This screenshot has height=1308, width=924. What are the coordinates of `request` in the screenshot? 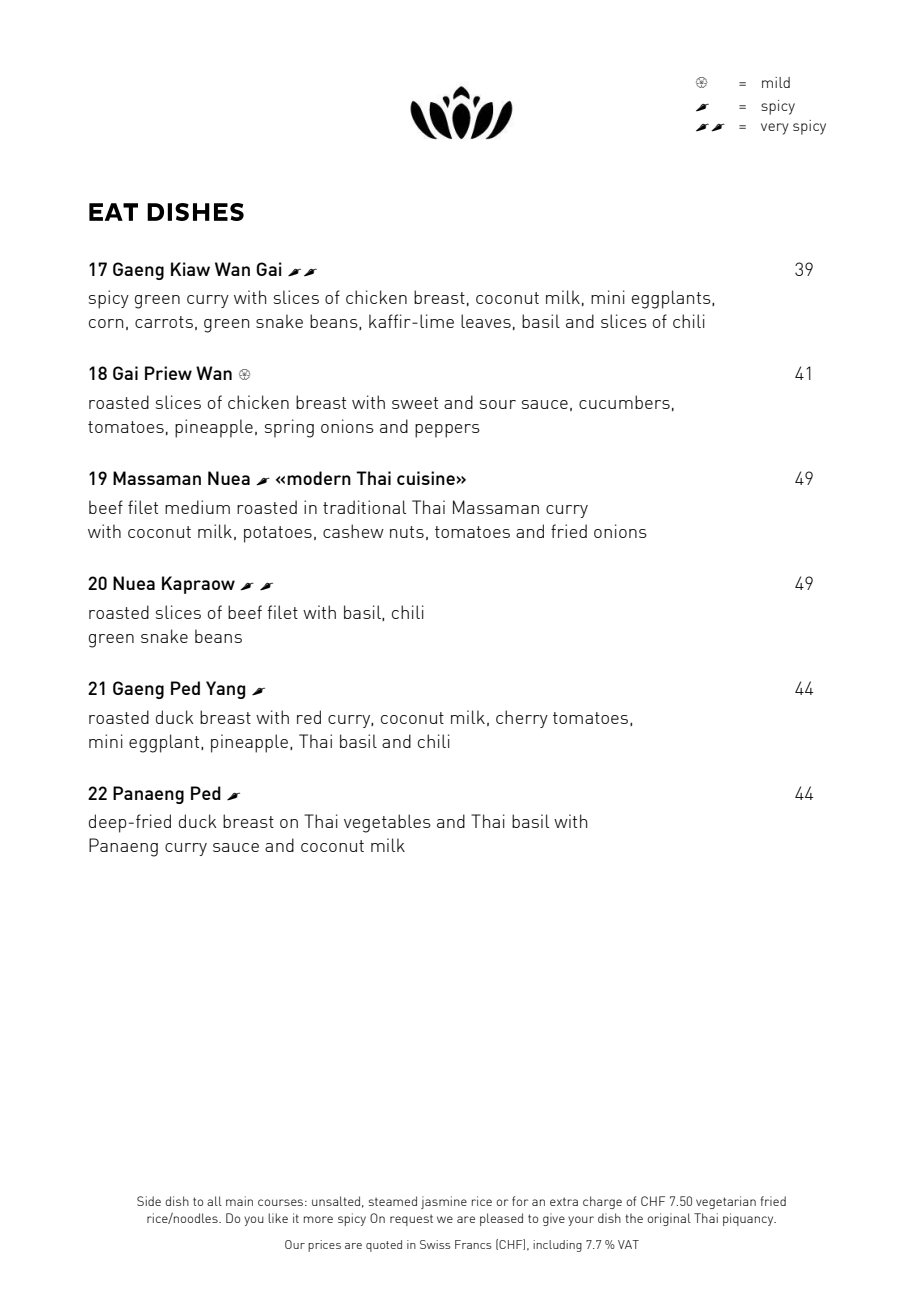 It's located at (411, 1220).
